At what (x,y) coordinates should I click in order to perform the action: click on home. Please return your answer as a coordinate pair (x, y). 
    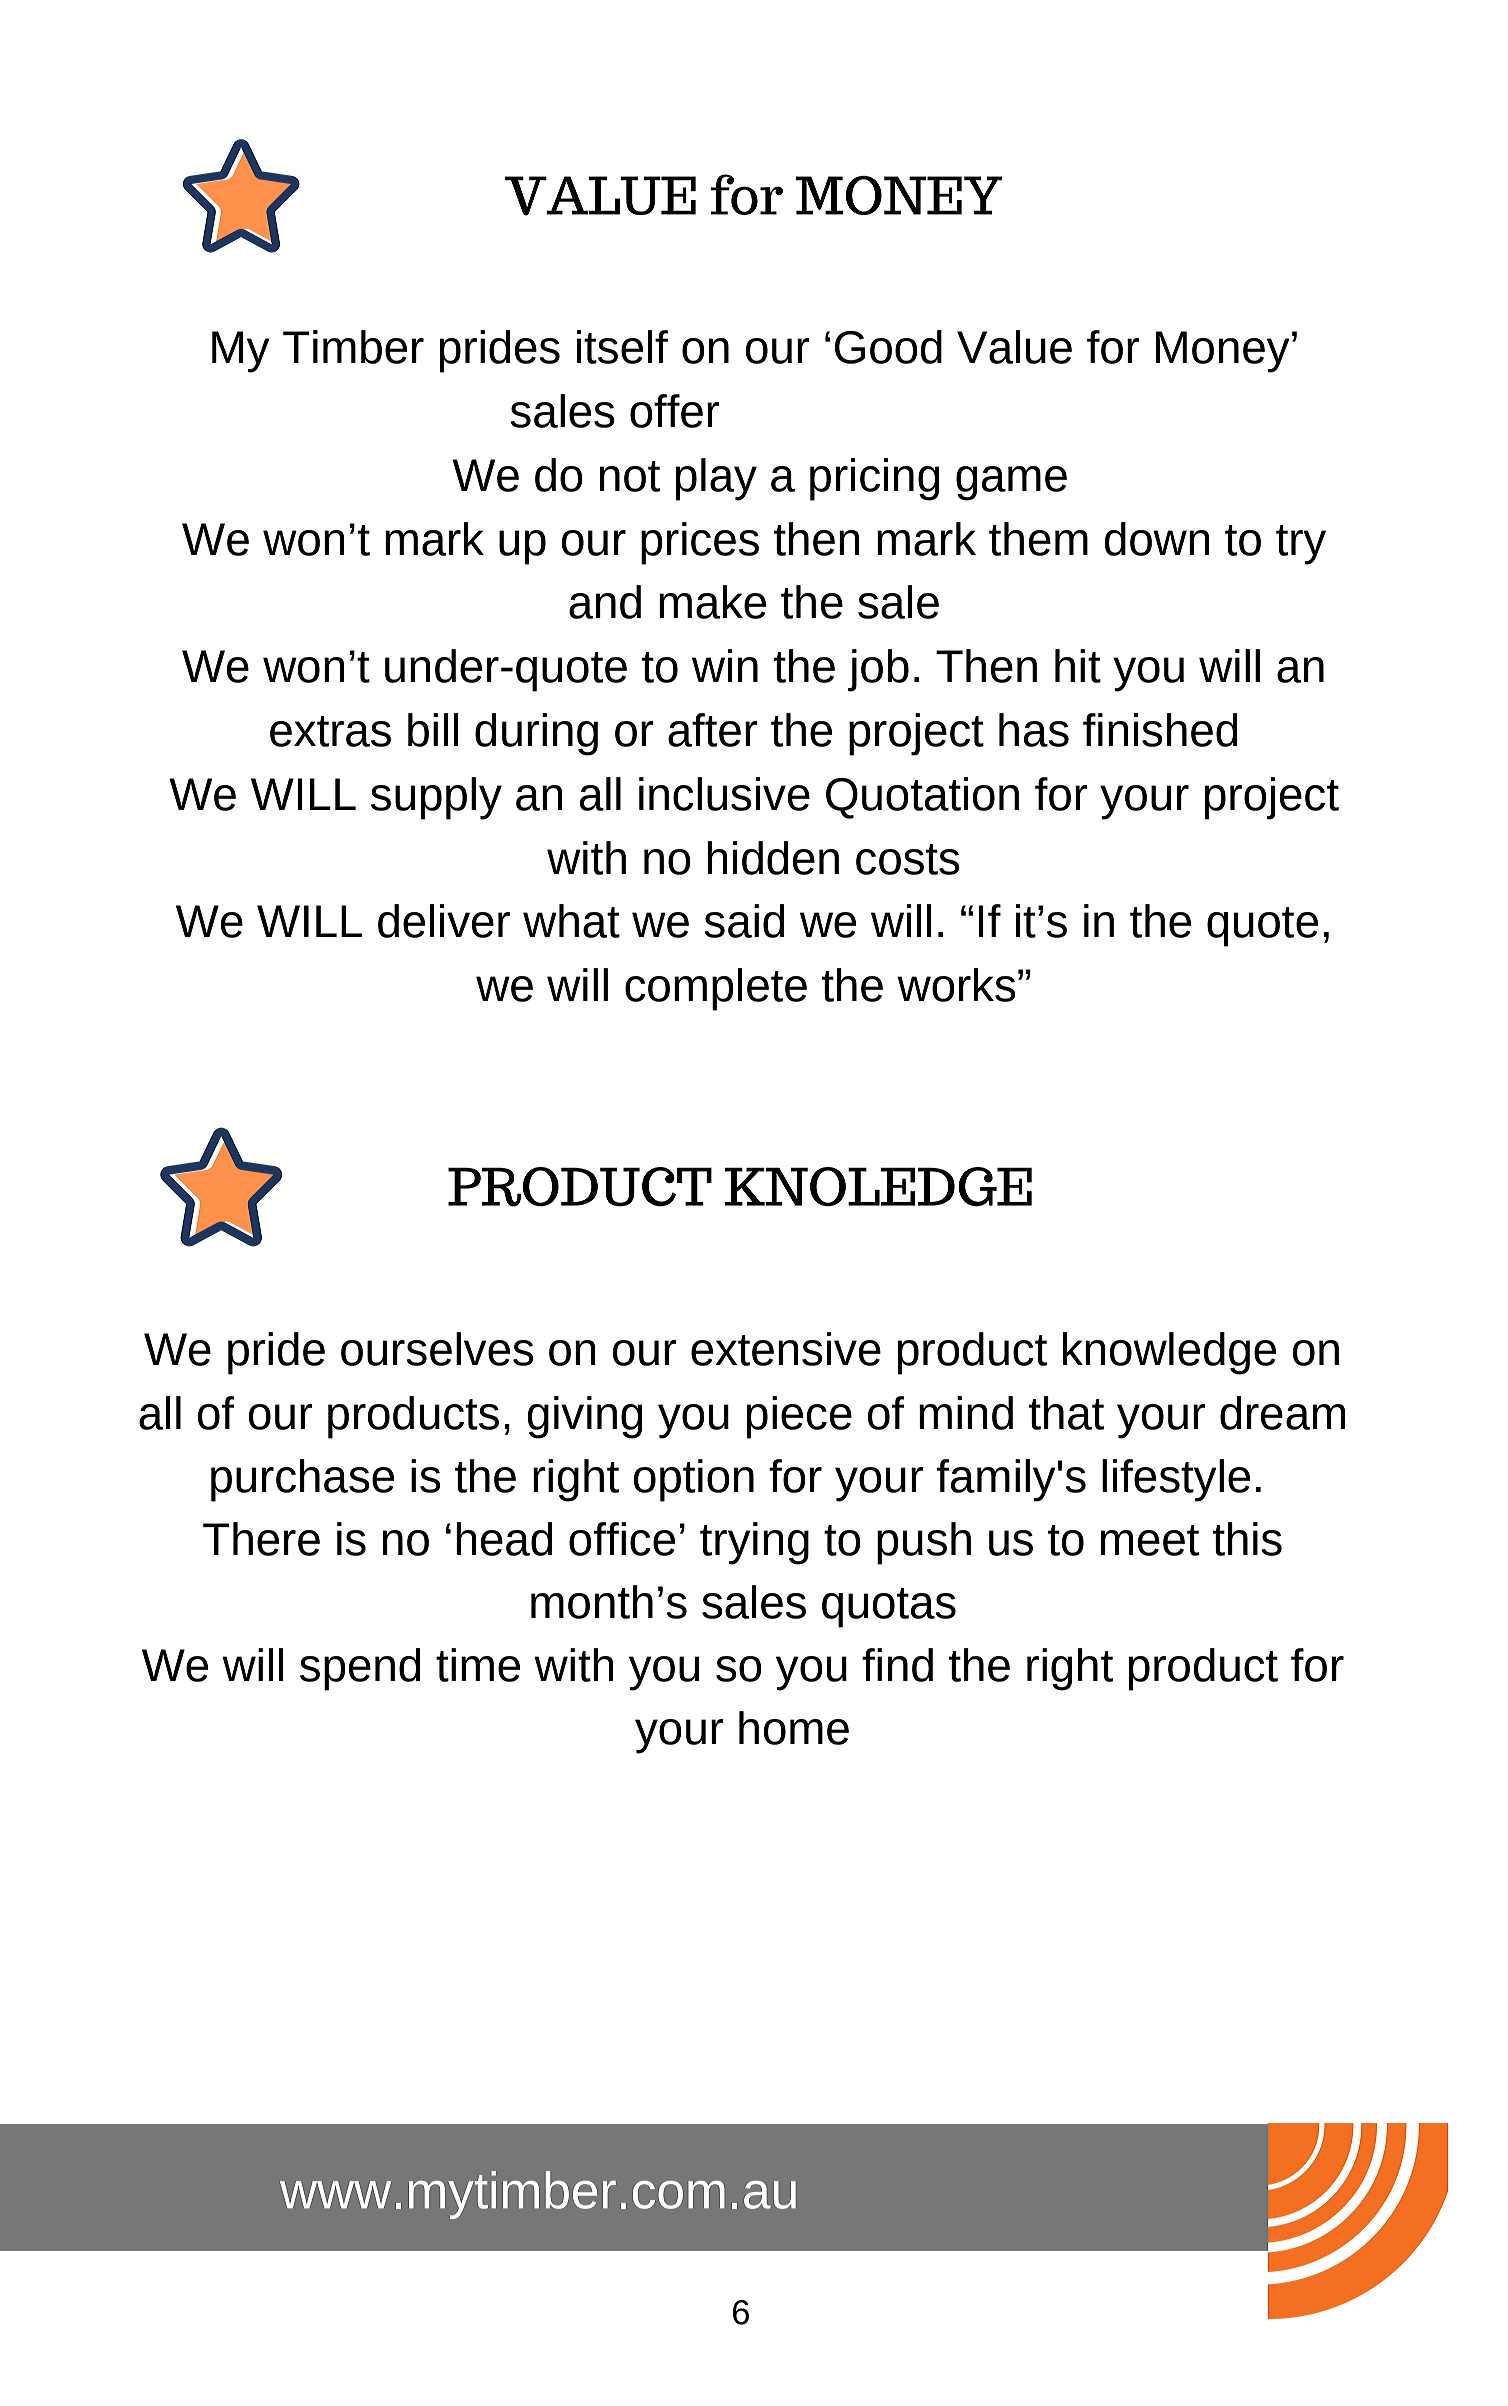
    Looking at the image, I should click on (794, 1728).
